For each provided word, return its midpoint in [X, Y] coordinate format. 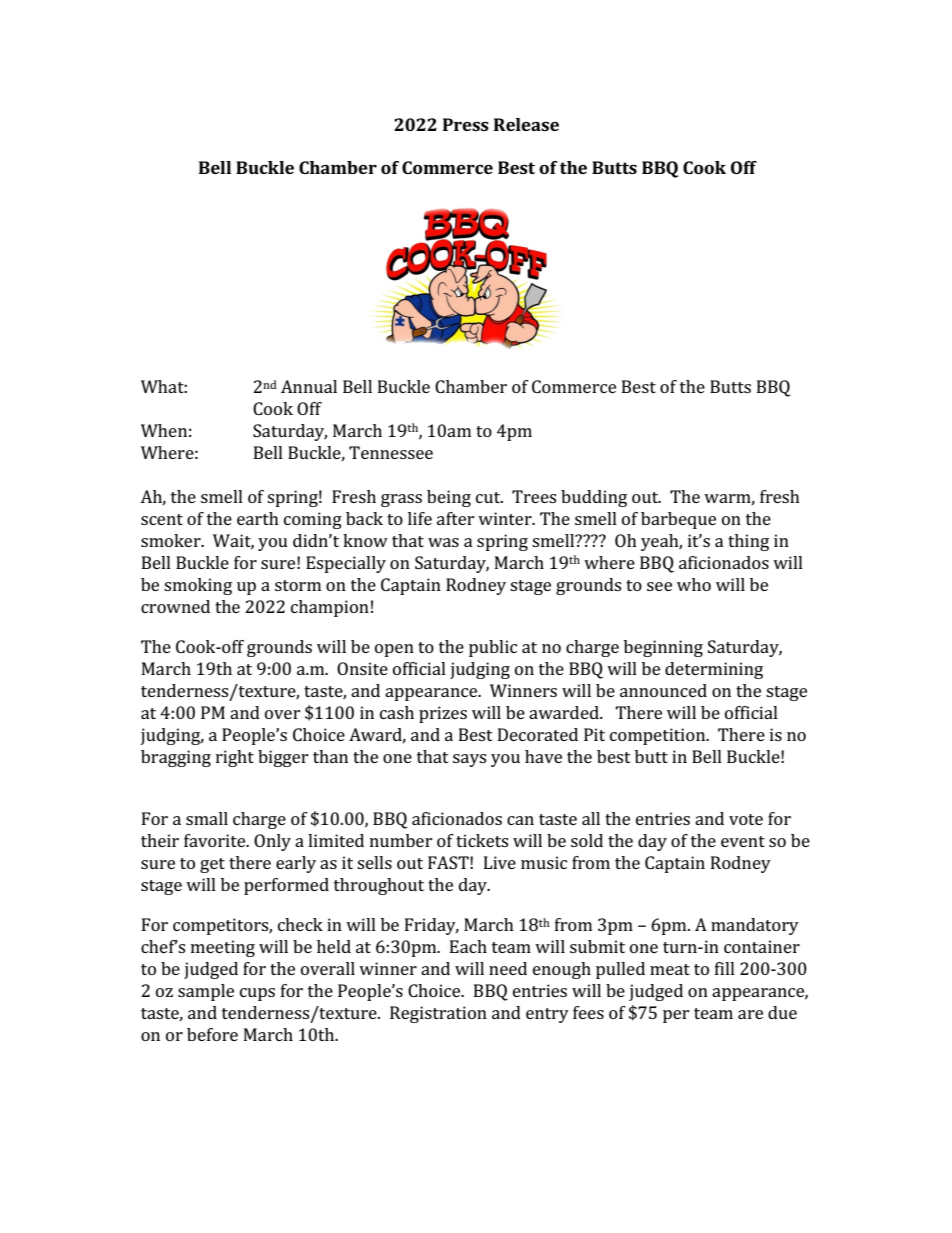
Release [526, 124]
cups [257, 994]
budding [594, 498]
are [750, 1014]
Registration [438, 1014]
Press [466, 124]
